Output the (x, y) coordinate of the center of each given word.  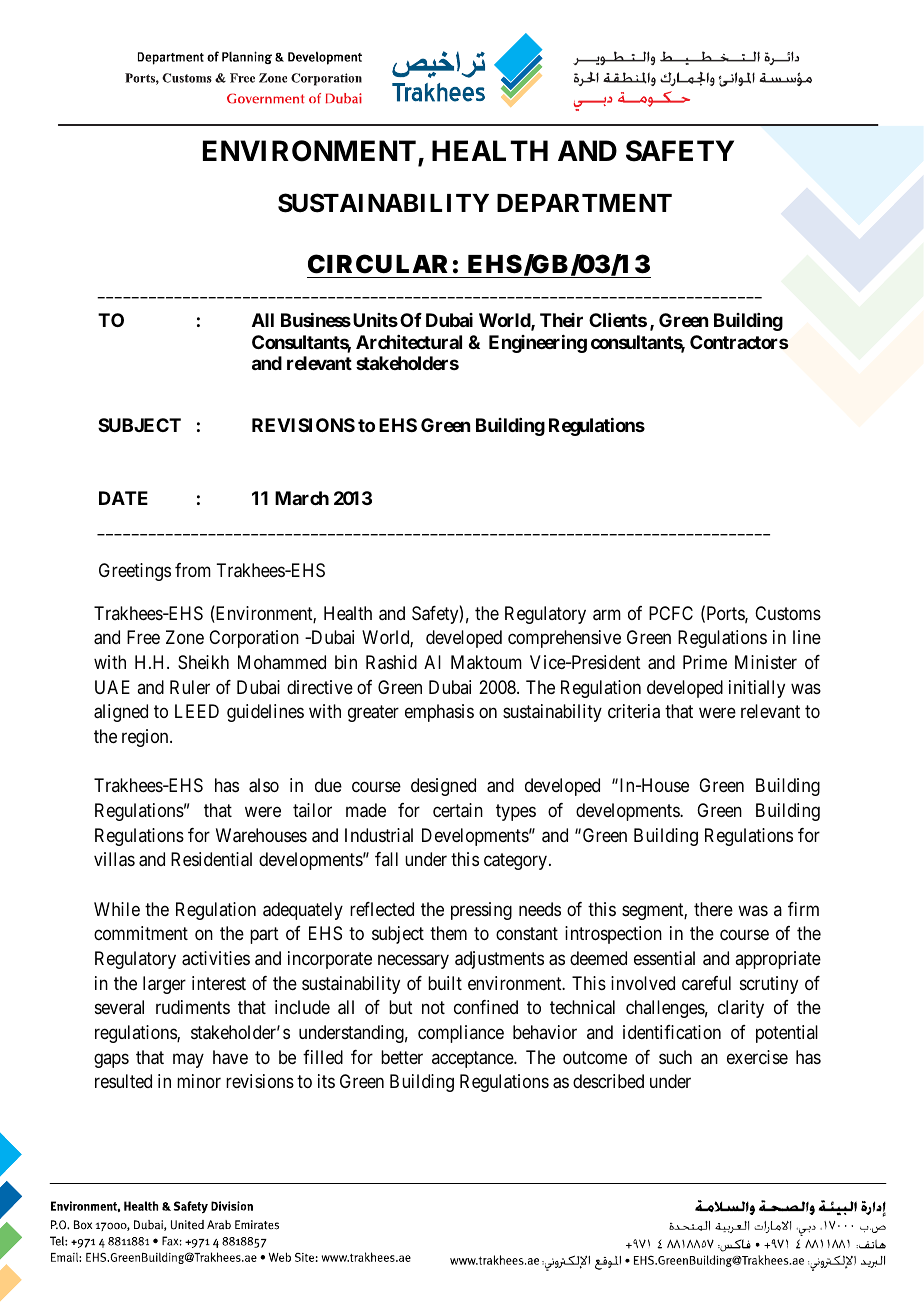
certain (458, 810)
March (302, 498)
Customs (788, 613)
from (193, 570)
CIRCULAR (378, 264)
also (264, 785)
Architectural (409, 342)
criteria (634, 711)
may (188, 1060)
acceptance (473, 1059)
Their (561, 320)
